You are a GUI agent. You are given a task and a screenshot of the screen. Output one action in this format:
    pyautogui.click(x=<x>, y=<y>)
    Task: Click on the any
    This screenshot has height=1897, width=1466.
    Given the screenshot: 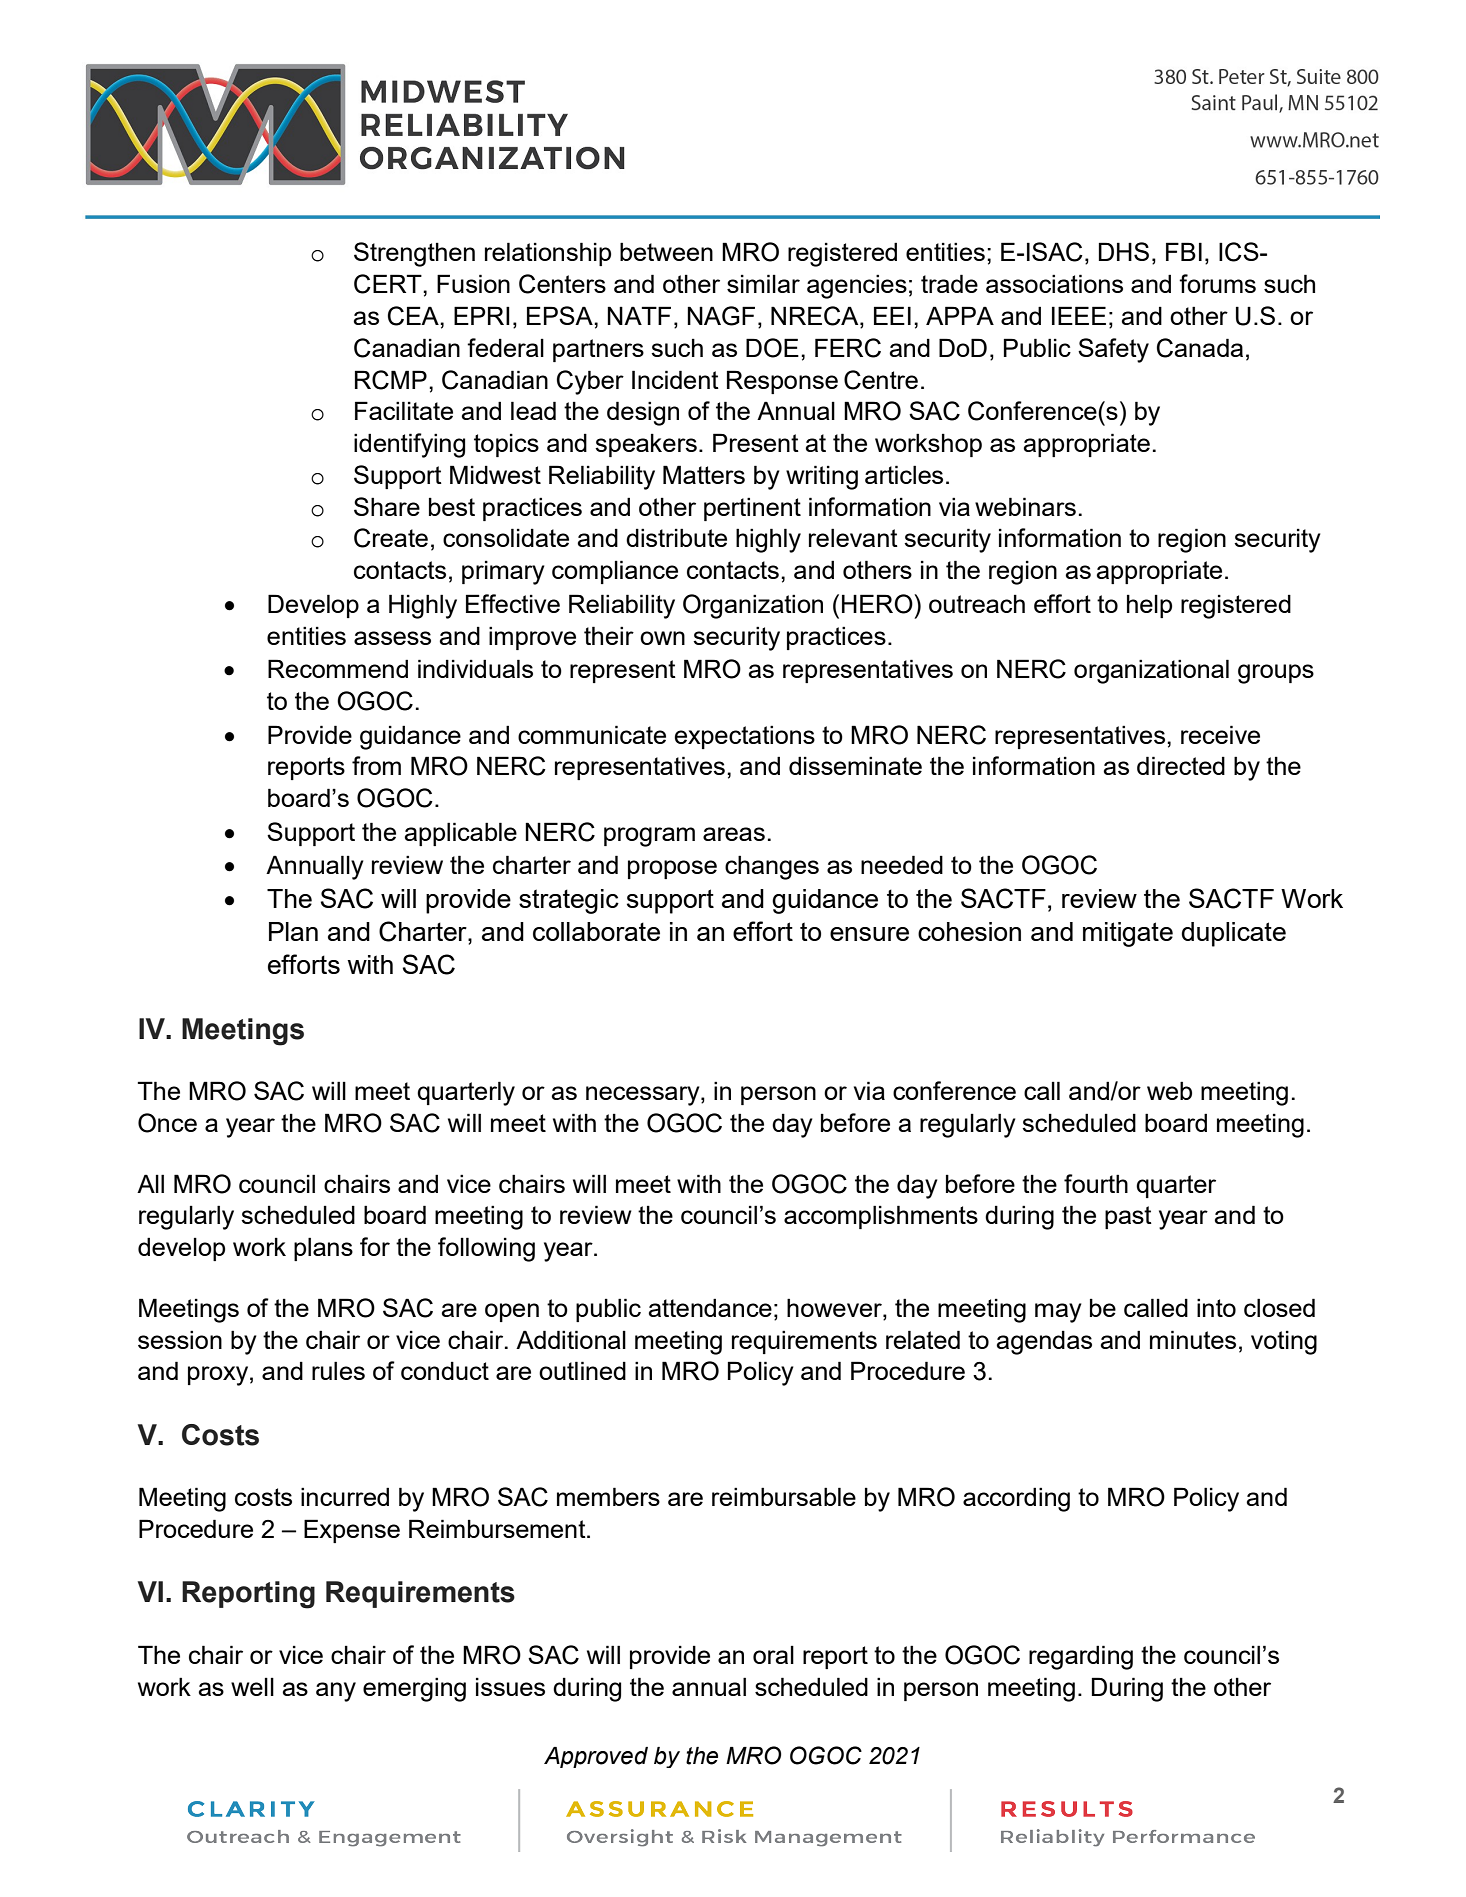 What is the action you would take?
    pyautogui.click(x=336, y=1692)
